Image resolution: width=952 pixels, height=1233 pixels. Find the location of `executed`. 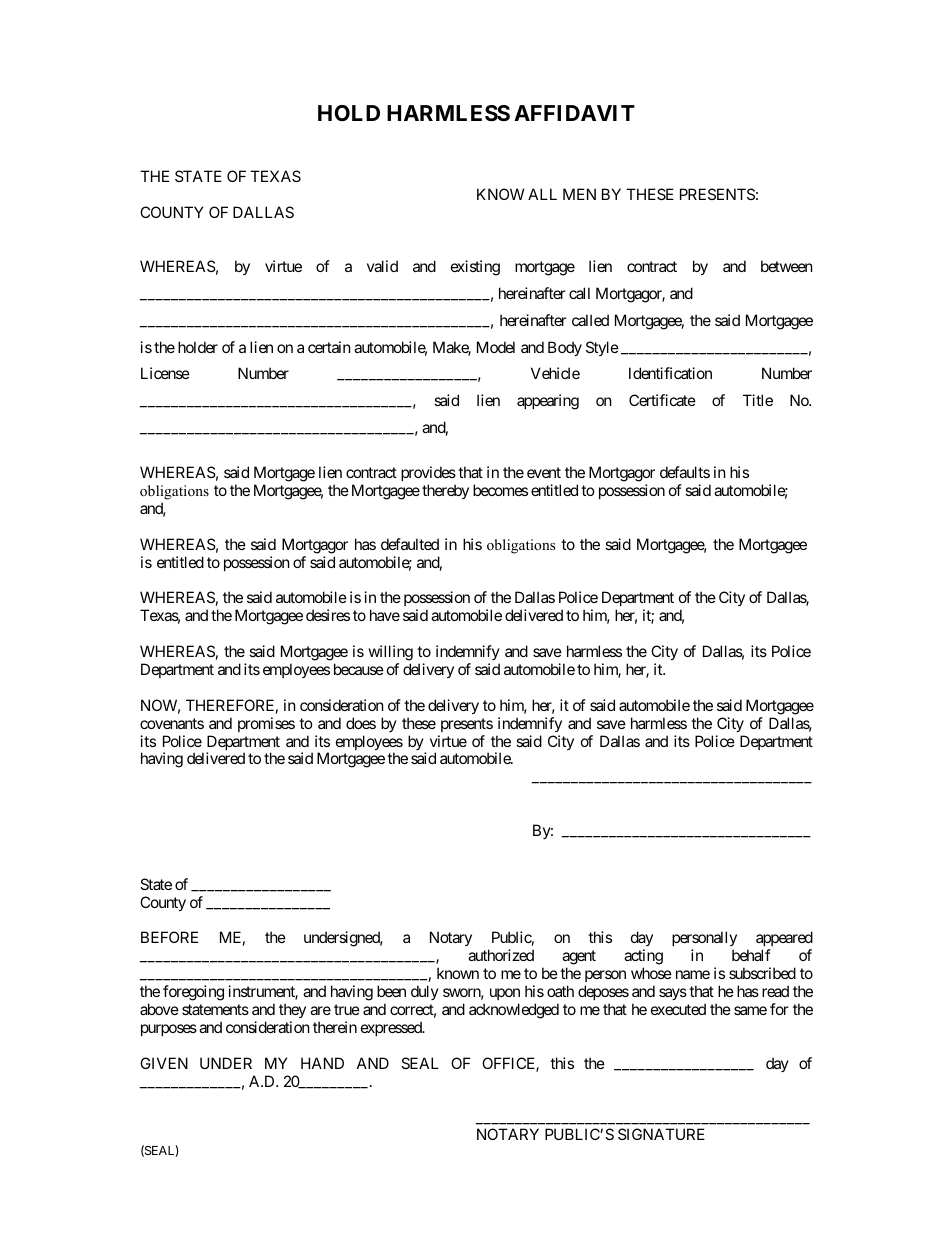

executed is located at coordinates (678, 1009).
